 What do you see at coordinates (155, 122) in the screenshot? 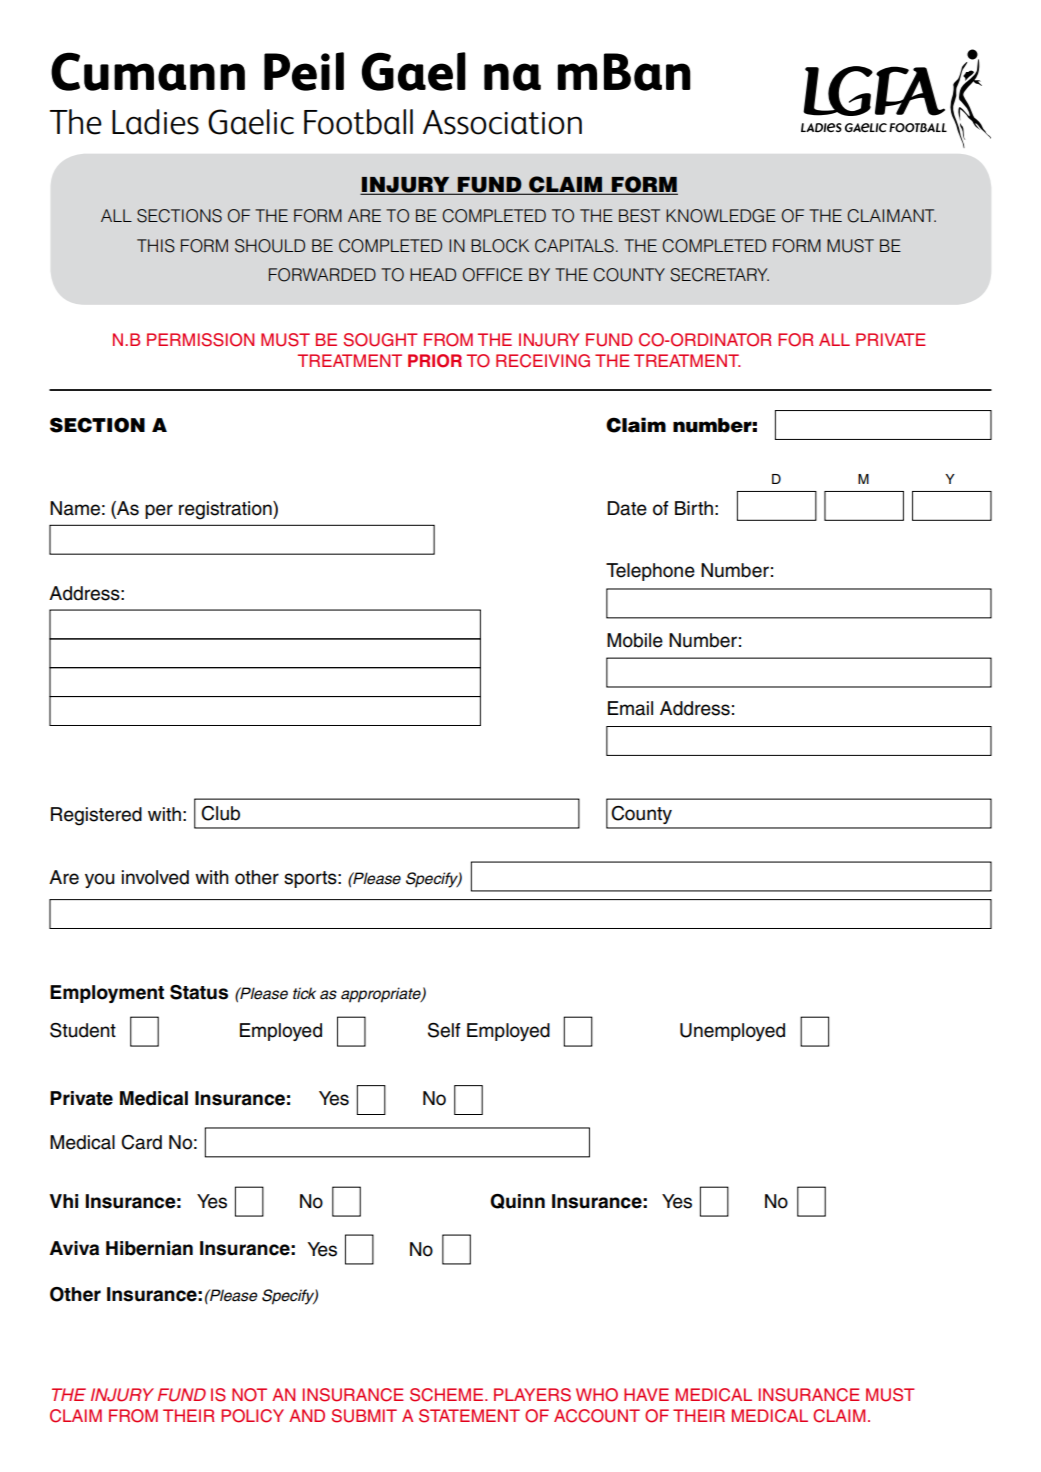
I see `Ladies` at bounding box center [155, 122].
